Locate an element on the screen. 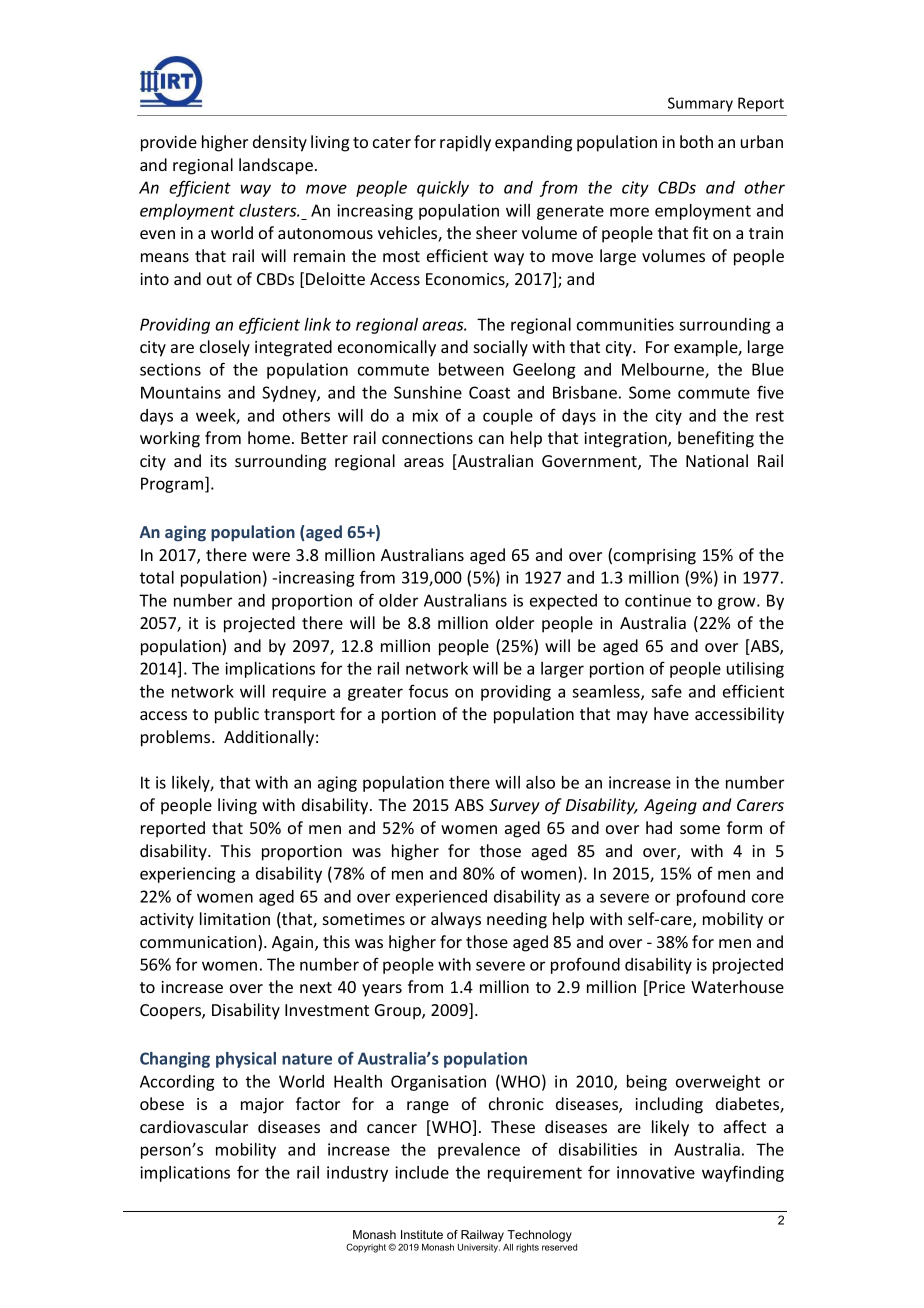 This screenshot has width=924, height=1308. public is located at coordinates (237, 715).
